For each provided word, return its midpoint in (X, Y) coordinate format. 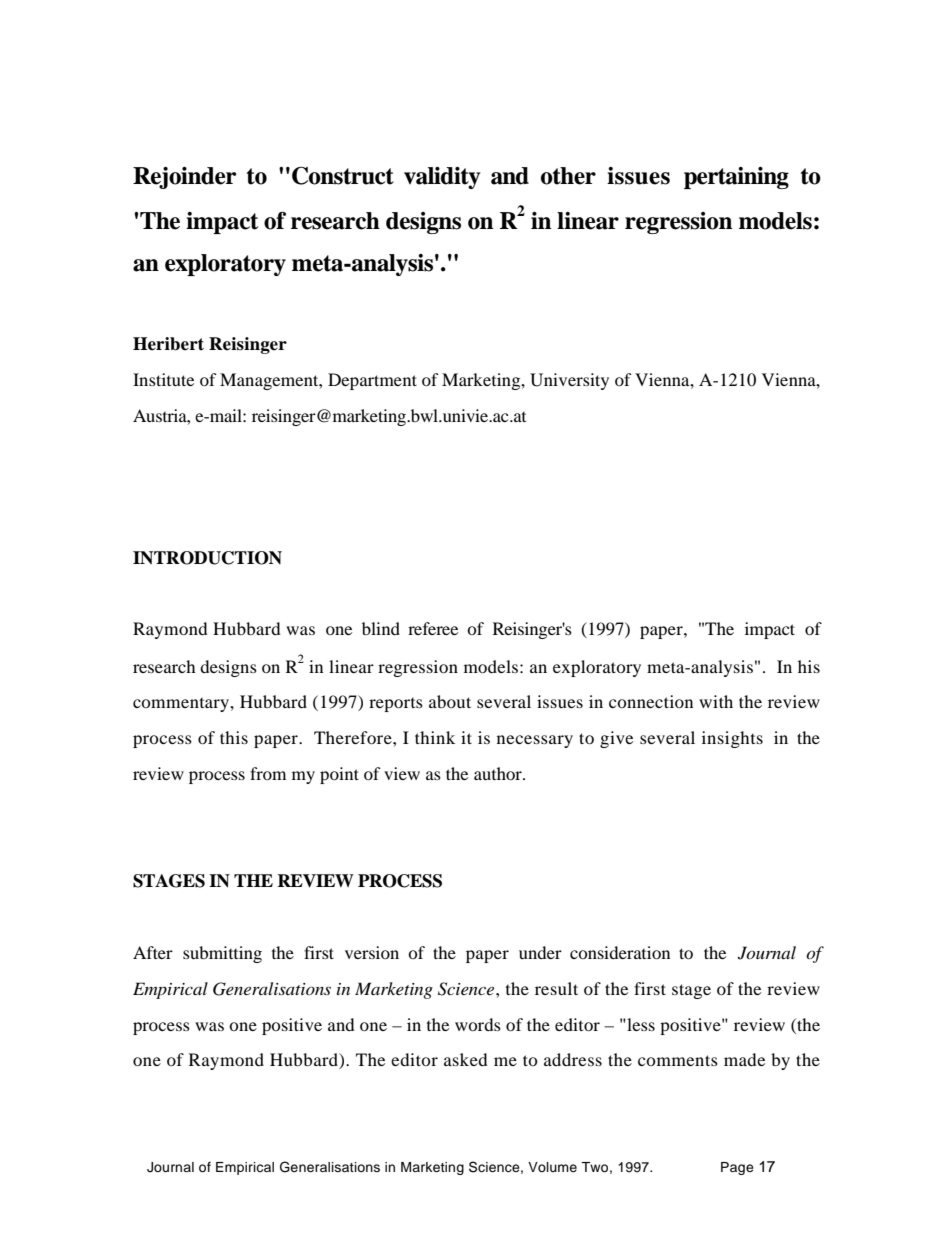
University (569, 381)
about (450, 701)
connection (651, 701)
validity (442, 178)
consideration (620, 952)
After (153, 952)
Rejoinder (185, 178)
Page (737, 1168)
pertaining (736, 178)
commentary (182, 705)
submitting (222, 954)
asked (466, 1059)
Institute (163, 379)
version (372, 952)
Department (372, 381)
